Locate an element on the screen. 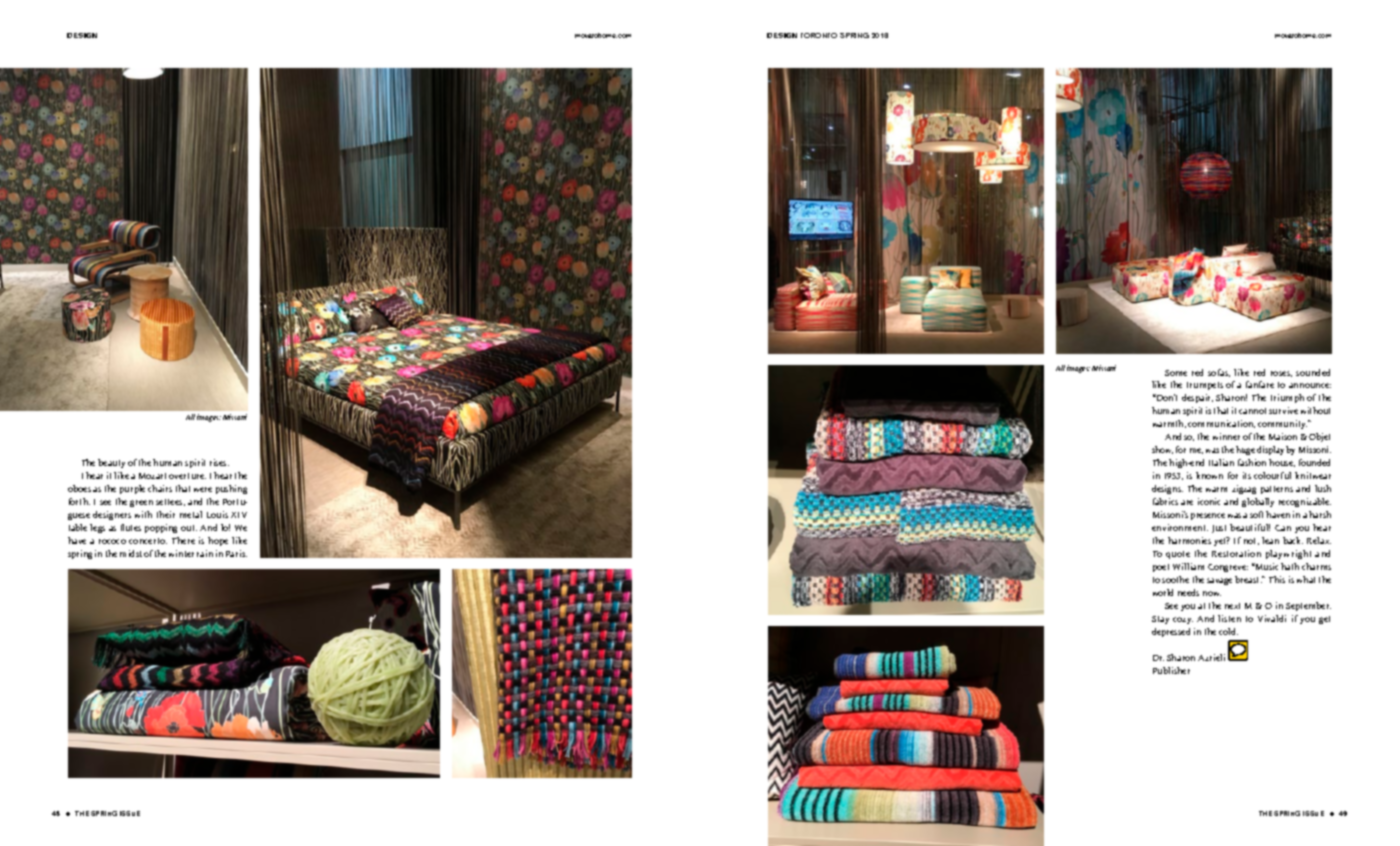 This screenshot has height=846, width=1400. TORONTO is located at coordinates (819, 35).
